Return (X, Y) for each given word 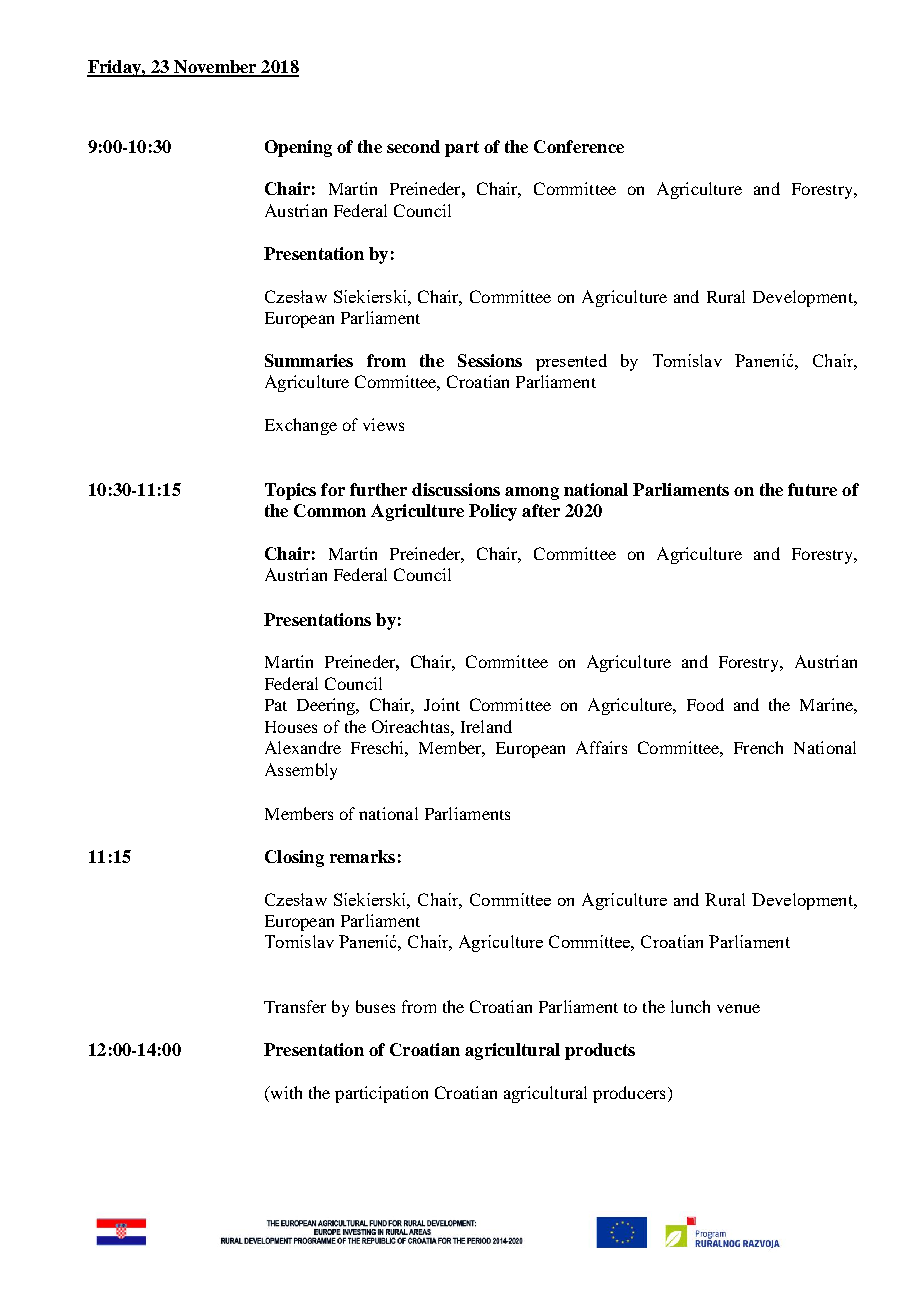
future (812, 489)
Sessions (490, 360)
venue (738, 1008)
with (285, 1092)
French (758, 747)
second (413, 146)
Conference (579, 146)
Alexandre (303, 747)
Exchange (301, 426)
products (600, 1051)
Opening (298, 148)
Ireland (486, 726)
